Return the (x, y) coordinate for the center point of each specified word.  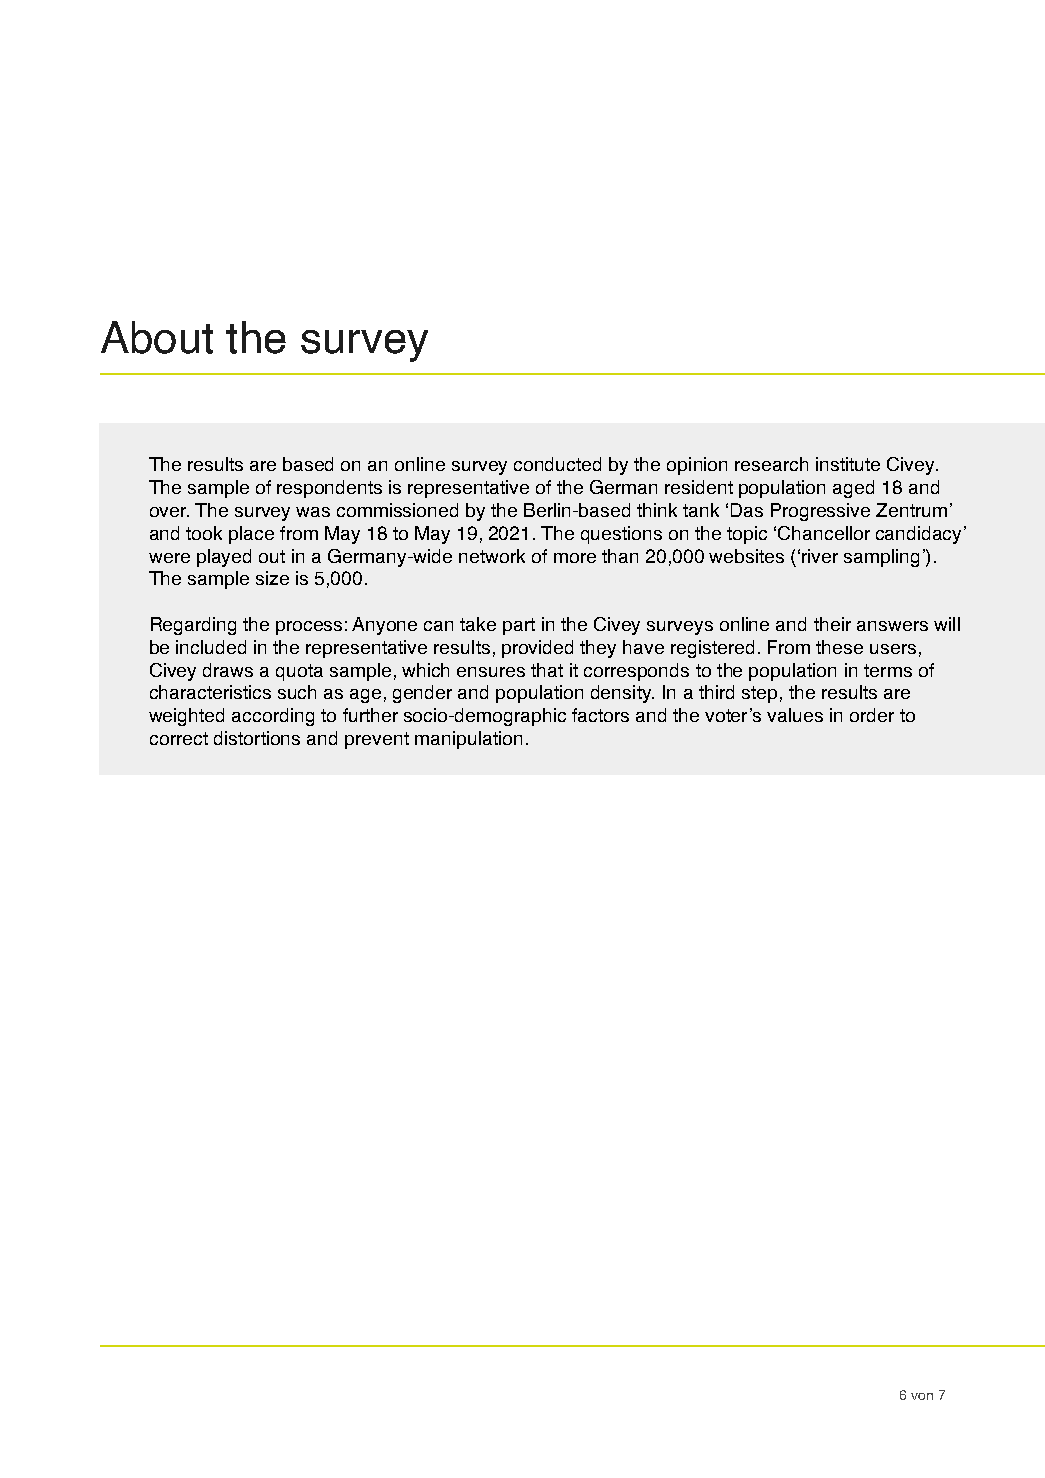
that (547, 670)
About (157, 337)
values (795, 715)
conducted (557, 464)
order (872, 715)
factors (600, 715)
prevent (377, 740)
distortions (257, 738)
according (273, 717)
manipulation (468, 740)
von (922, 1396)
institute (848, 464)
